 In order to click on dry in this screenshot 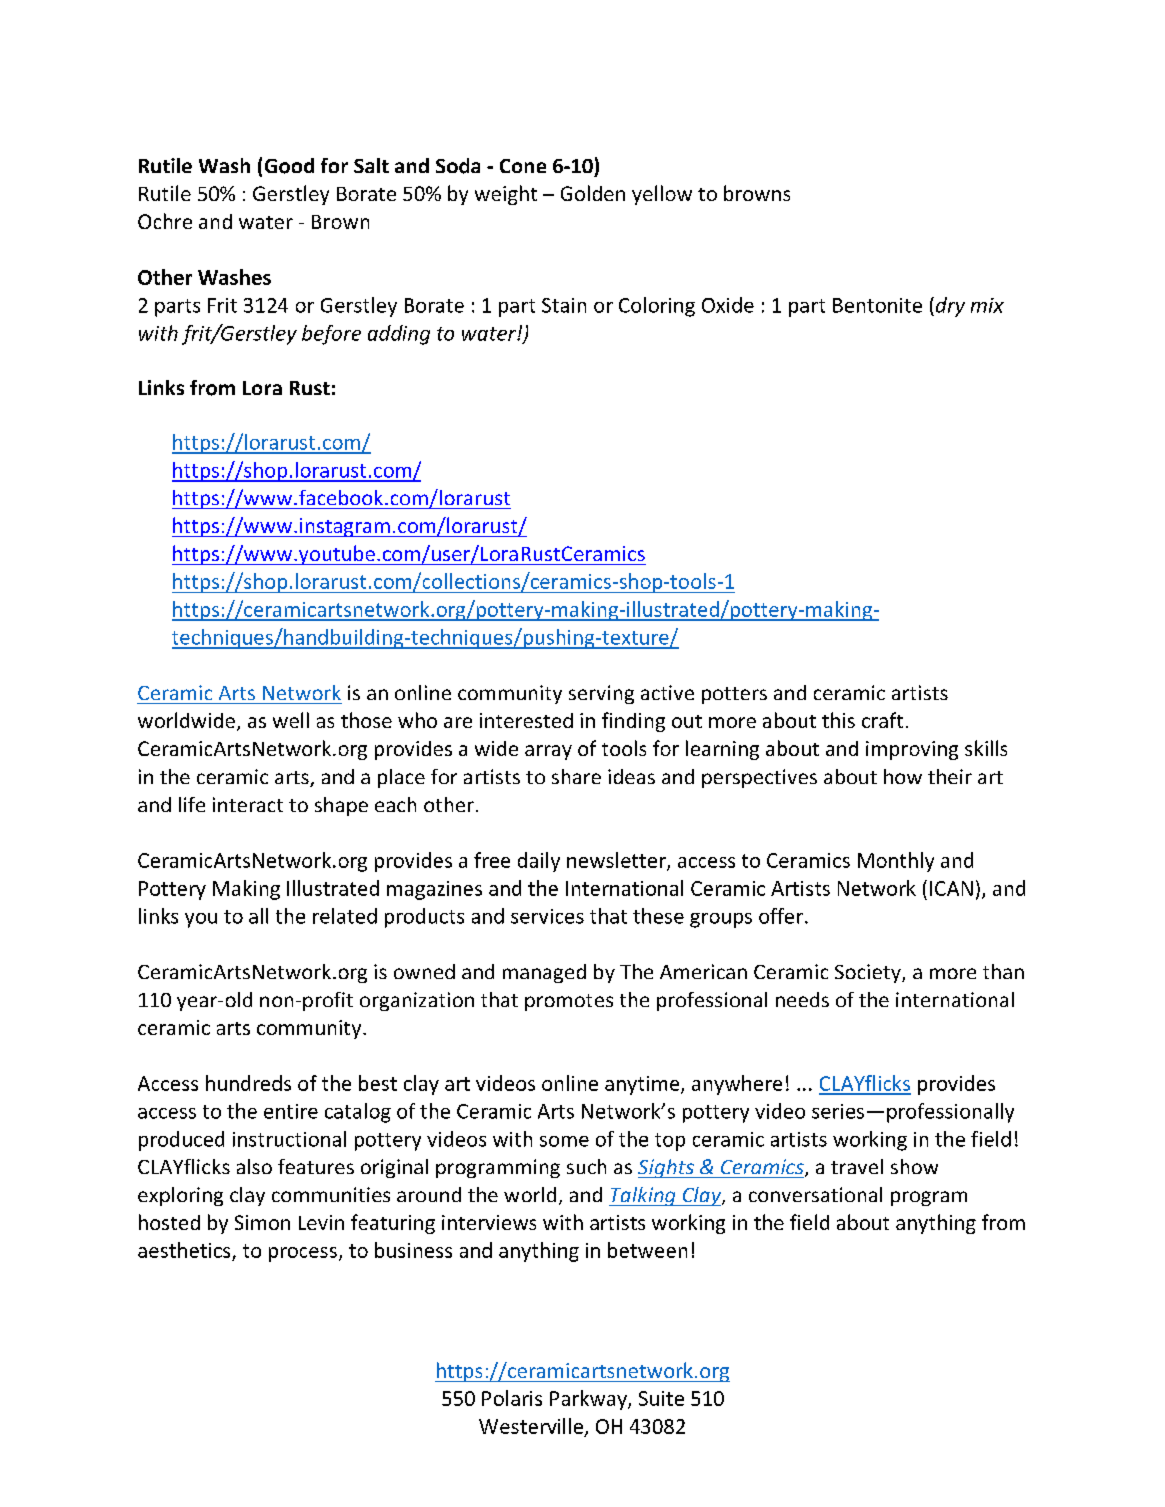, I will do `click(949, 307)`.
